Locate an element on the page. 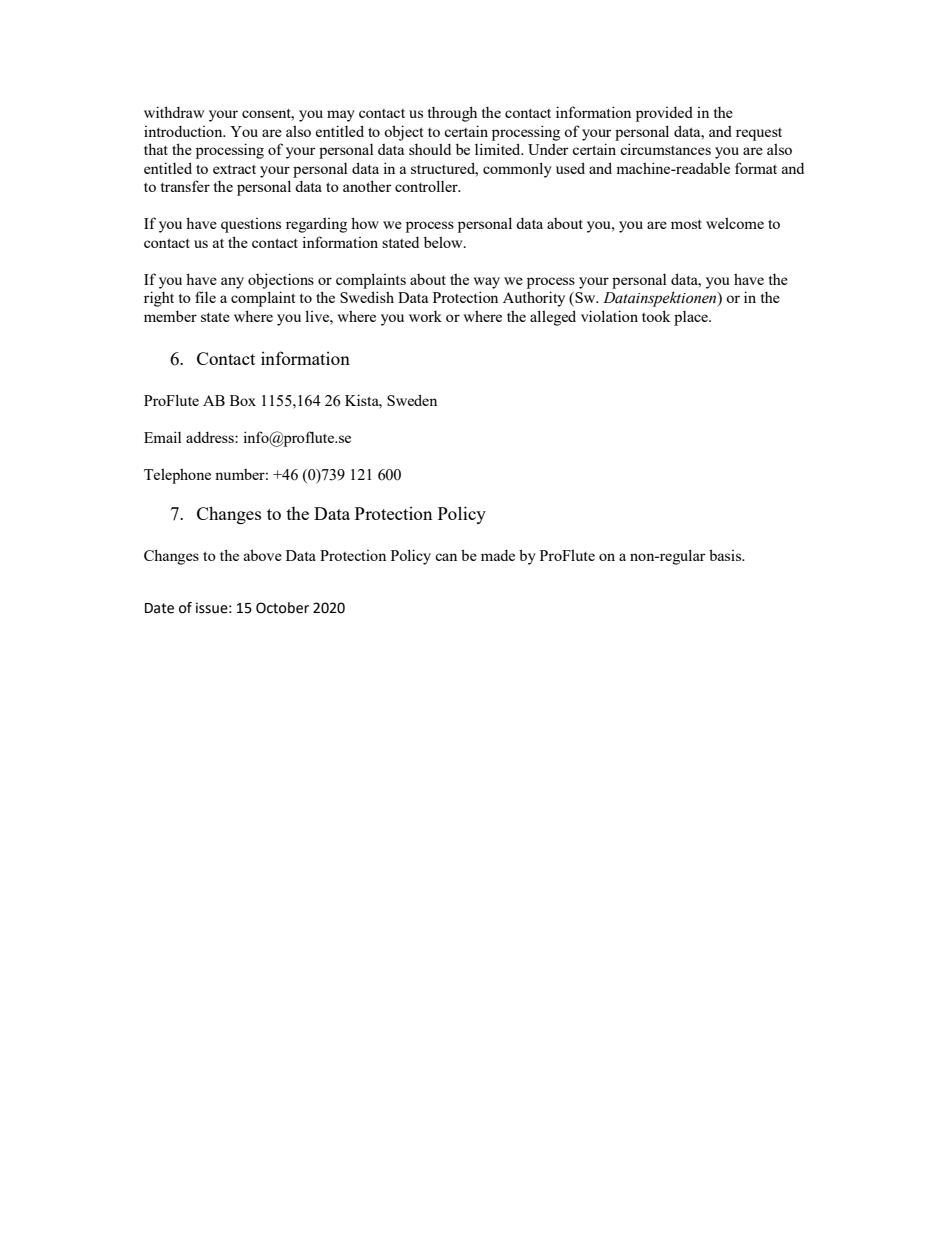 The width and height of the document is (952, 1233). introduction is located at coordinates (184, 131).
